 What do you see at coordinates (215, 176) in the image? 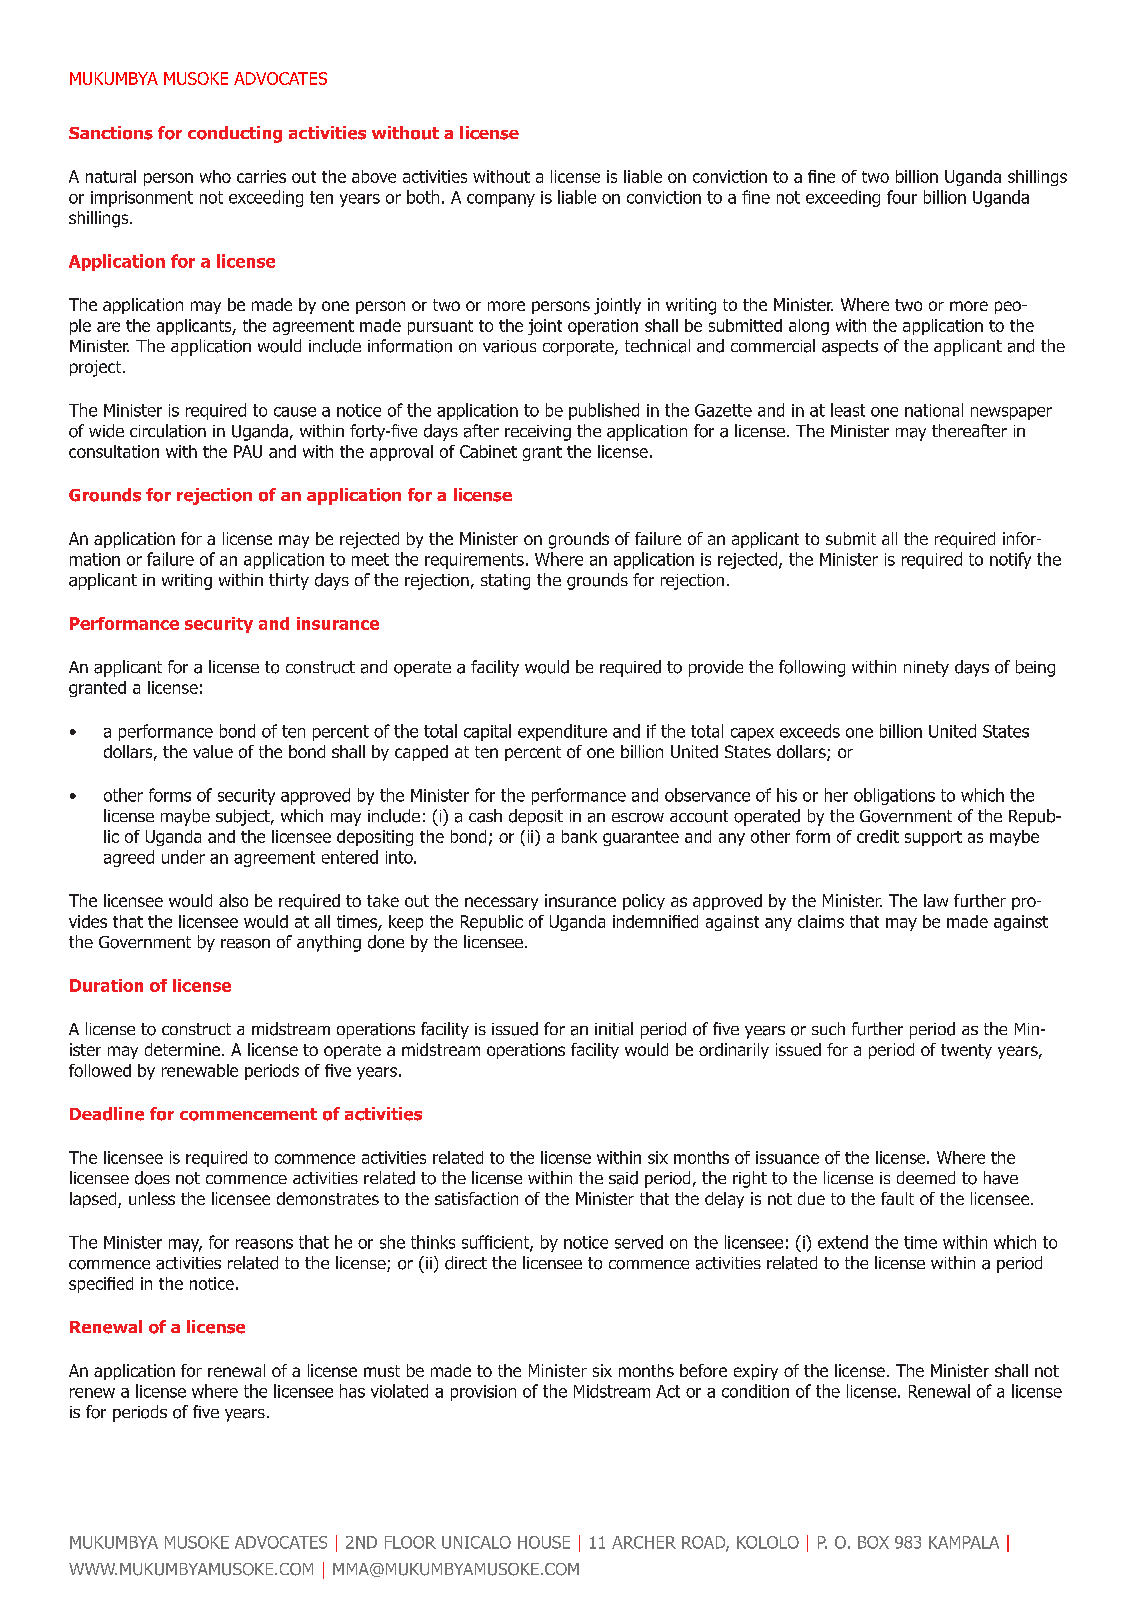
I see `who` at bounding box center [215, 176].
